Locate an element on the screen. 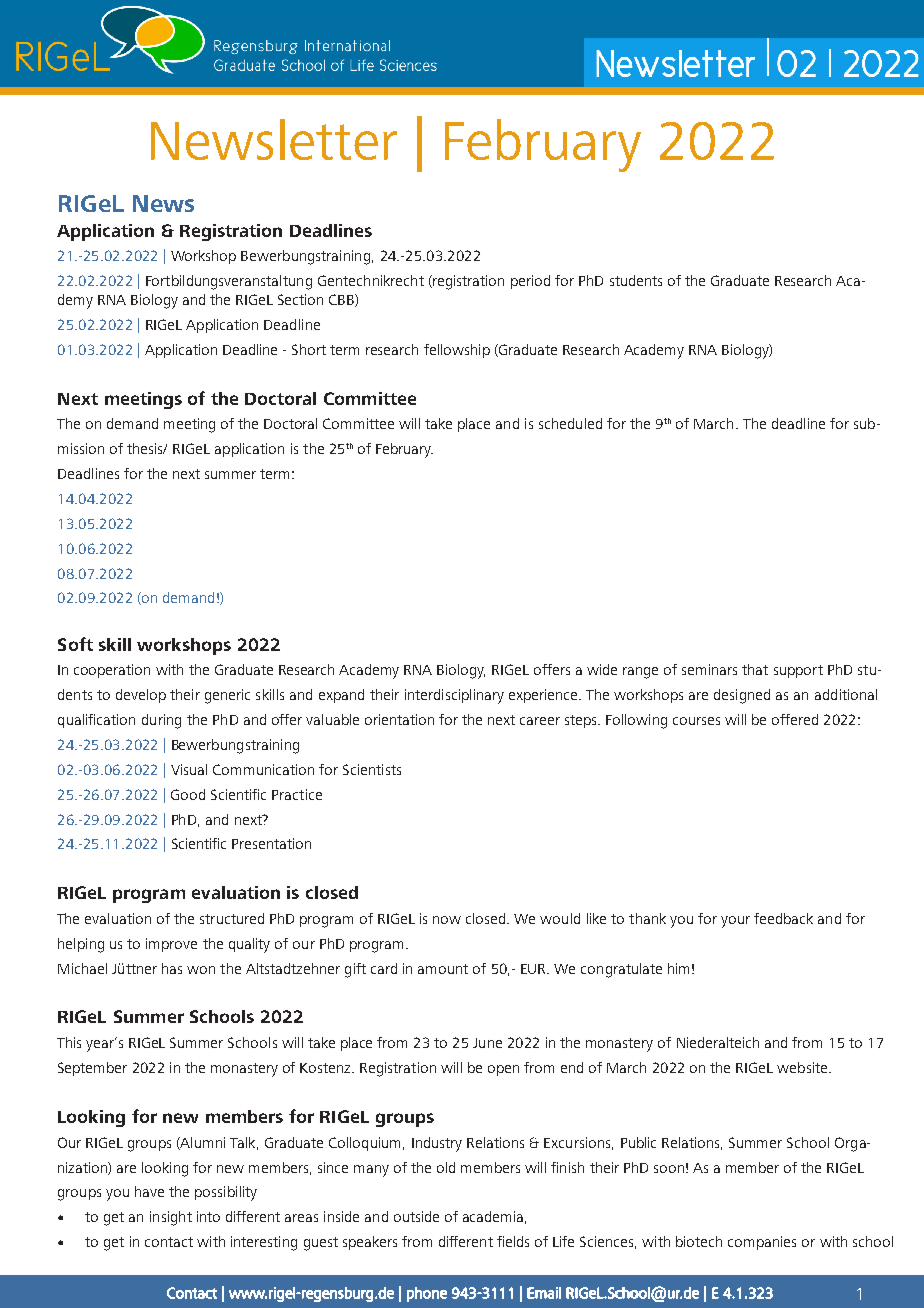  seminars is located at coordinates (709, 669).
